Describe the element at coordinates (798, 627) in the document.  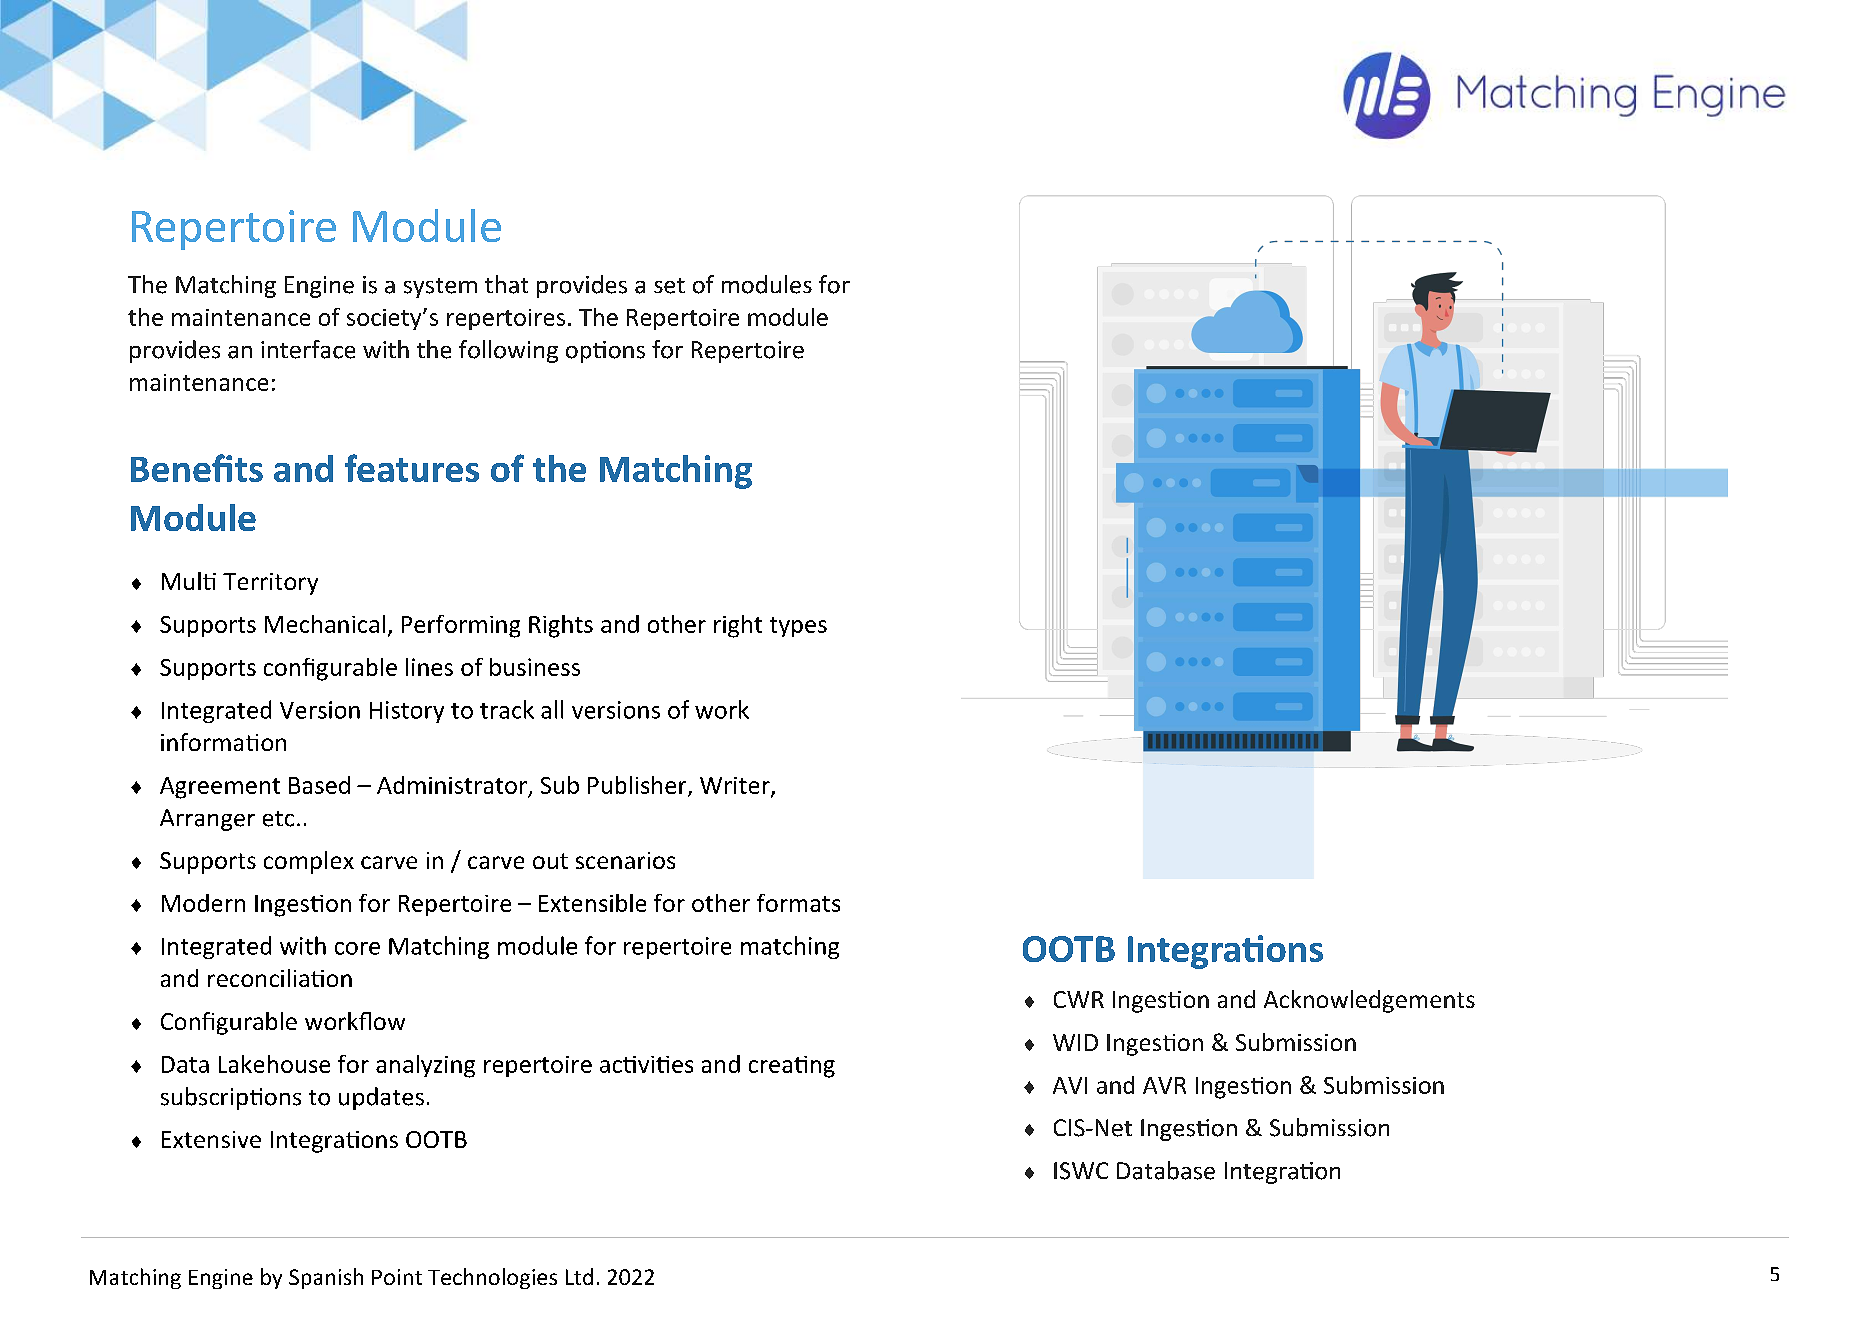
I see `types` at that location.
